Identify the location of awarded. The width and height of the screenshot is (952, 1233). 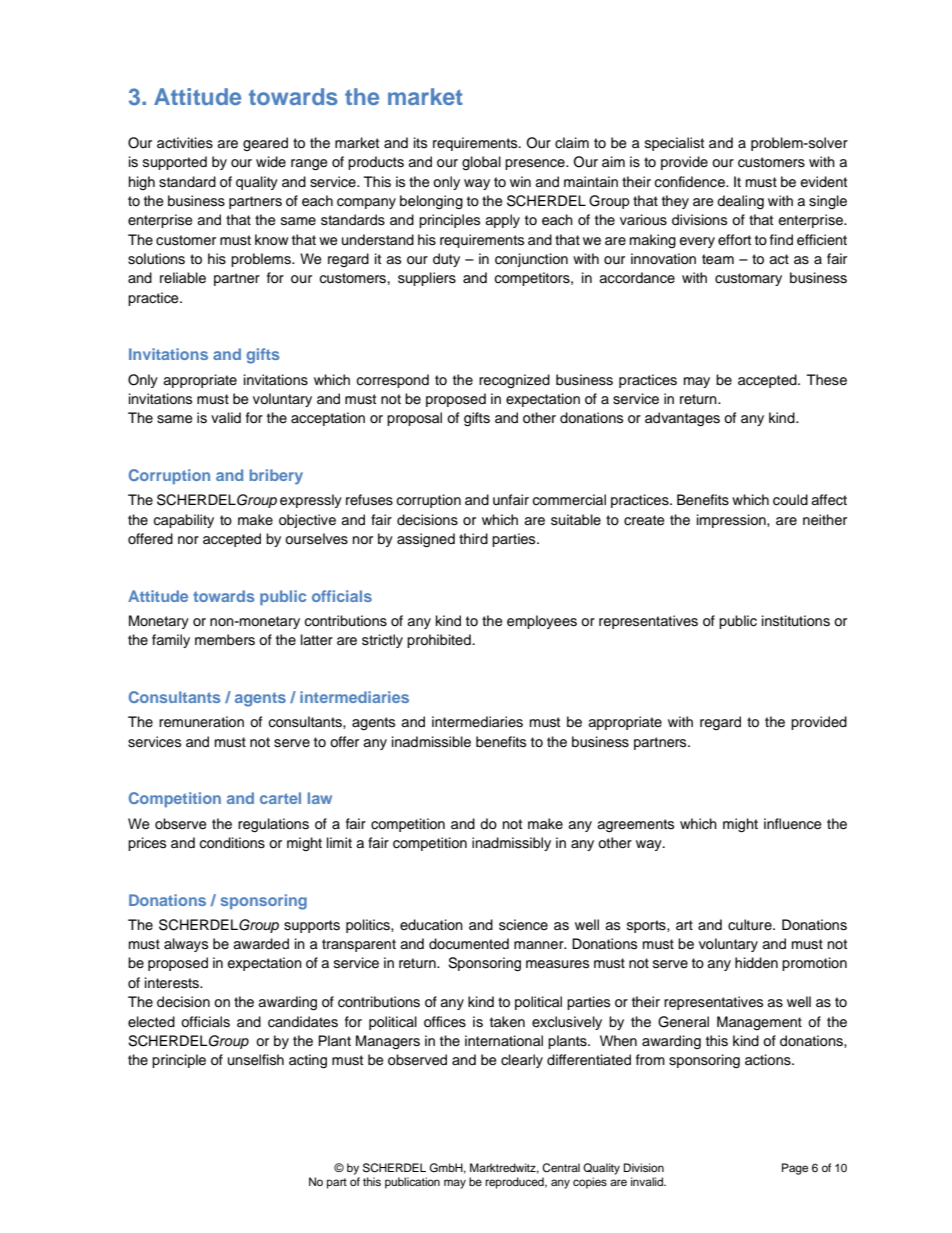
(261, 944).
